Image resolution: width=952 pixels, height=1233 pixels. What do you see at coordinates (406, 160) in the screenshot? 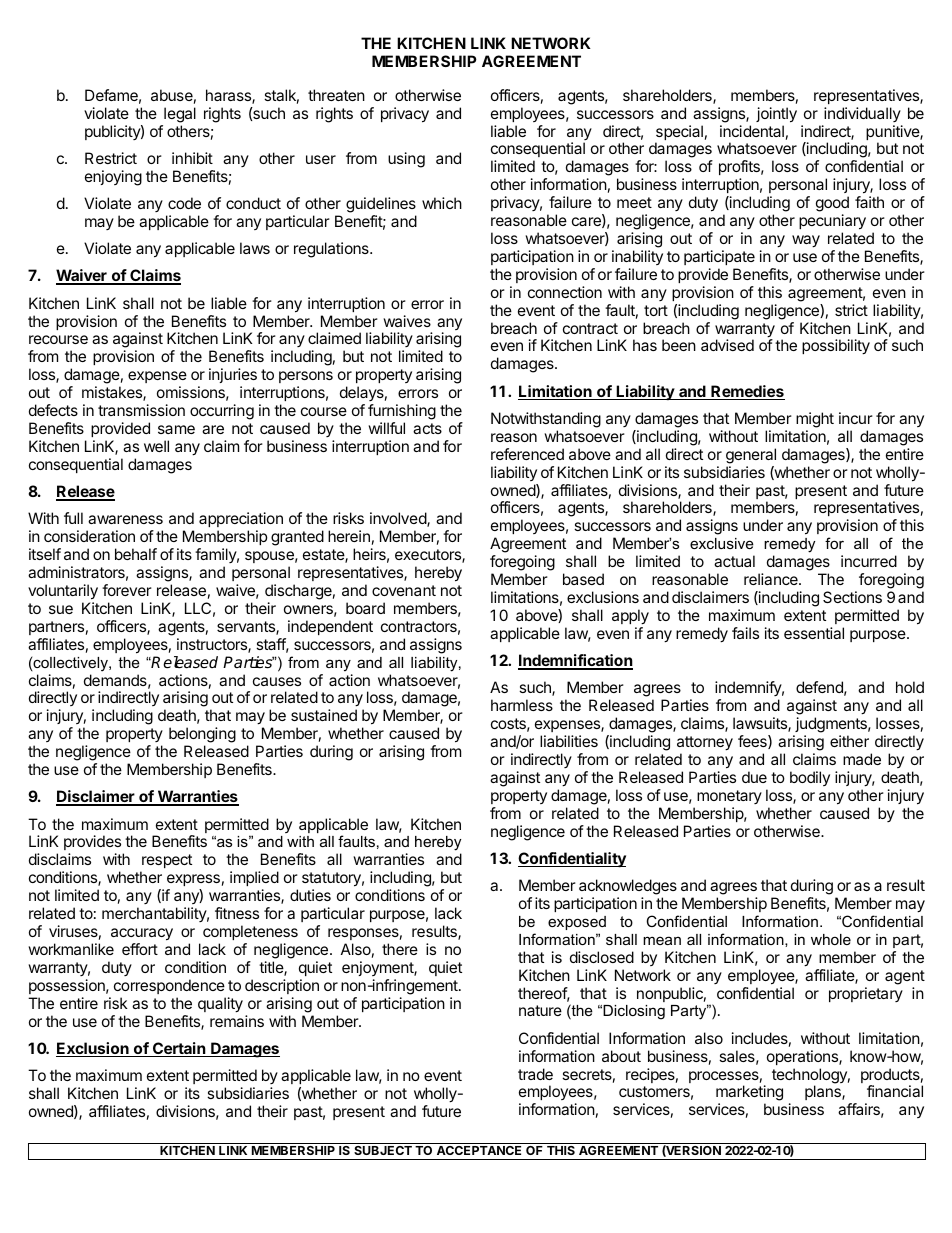
I see `using` at bounding box center [406, 160].
